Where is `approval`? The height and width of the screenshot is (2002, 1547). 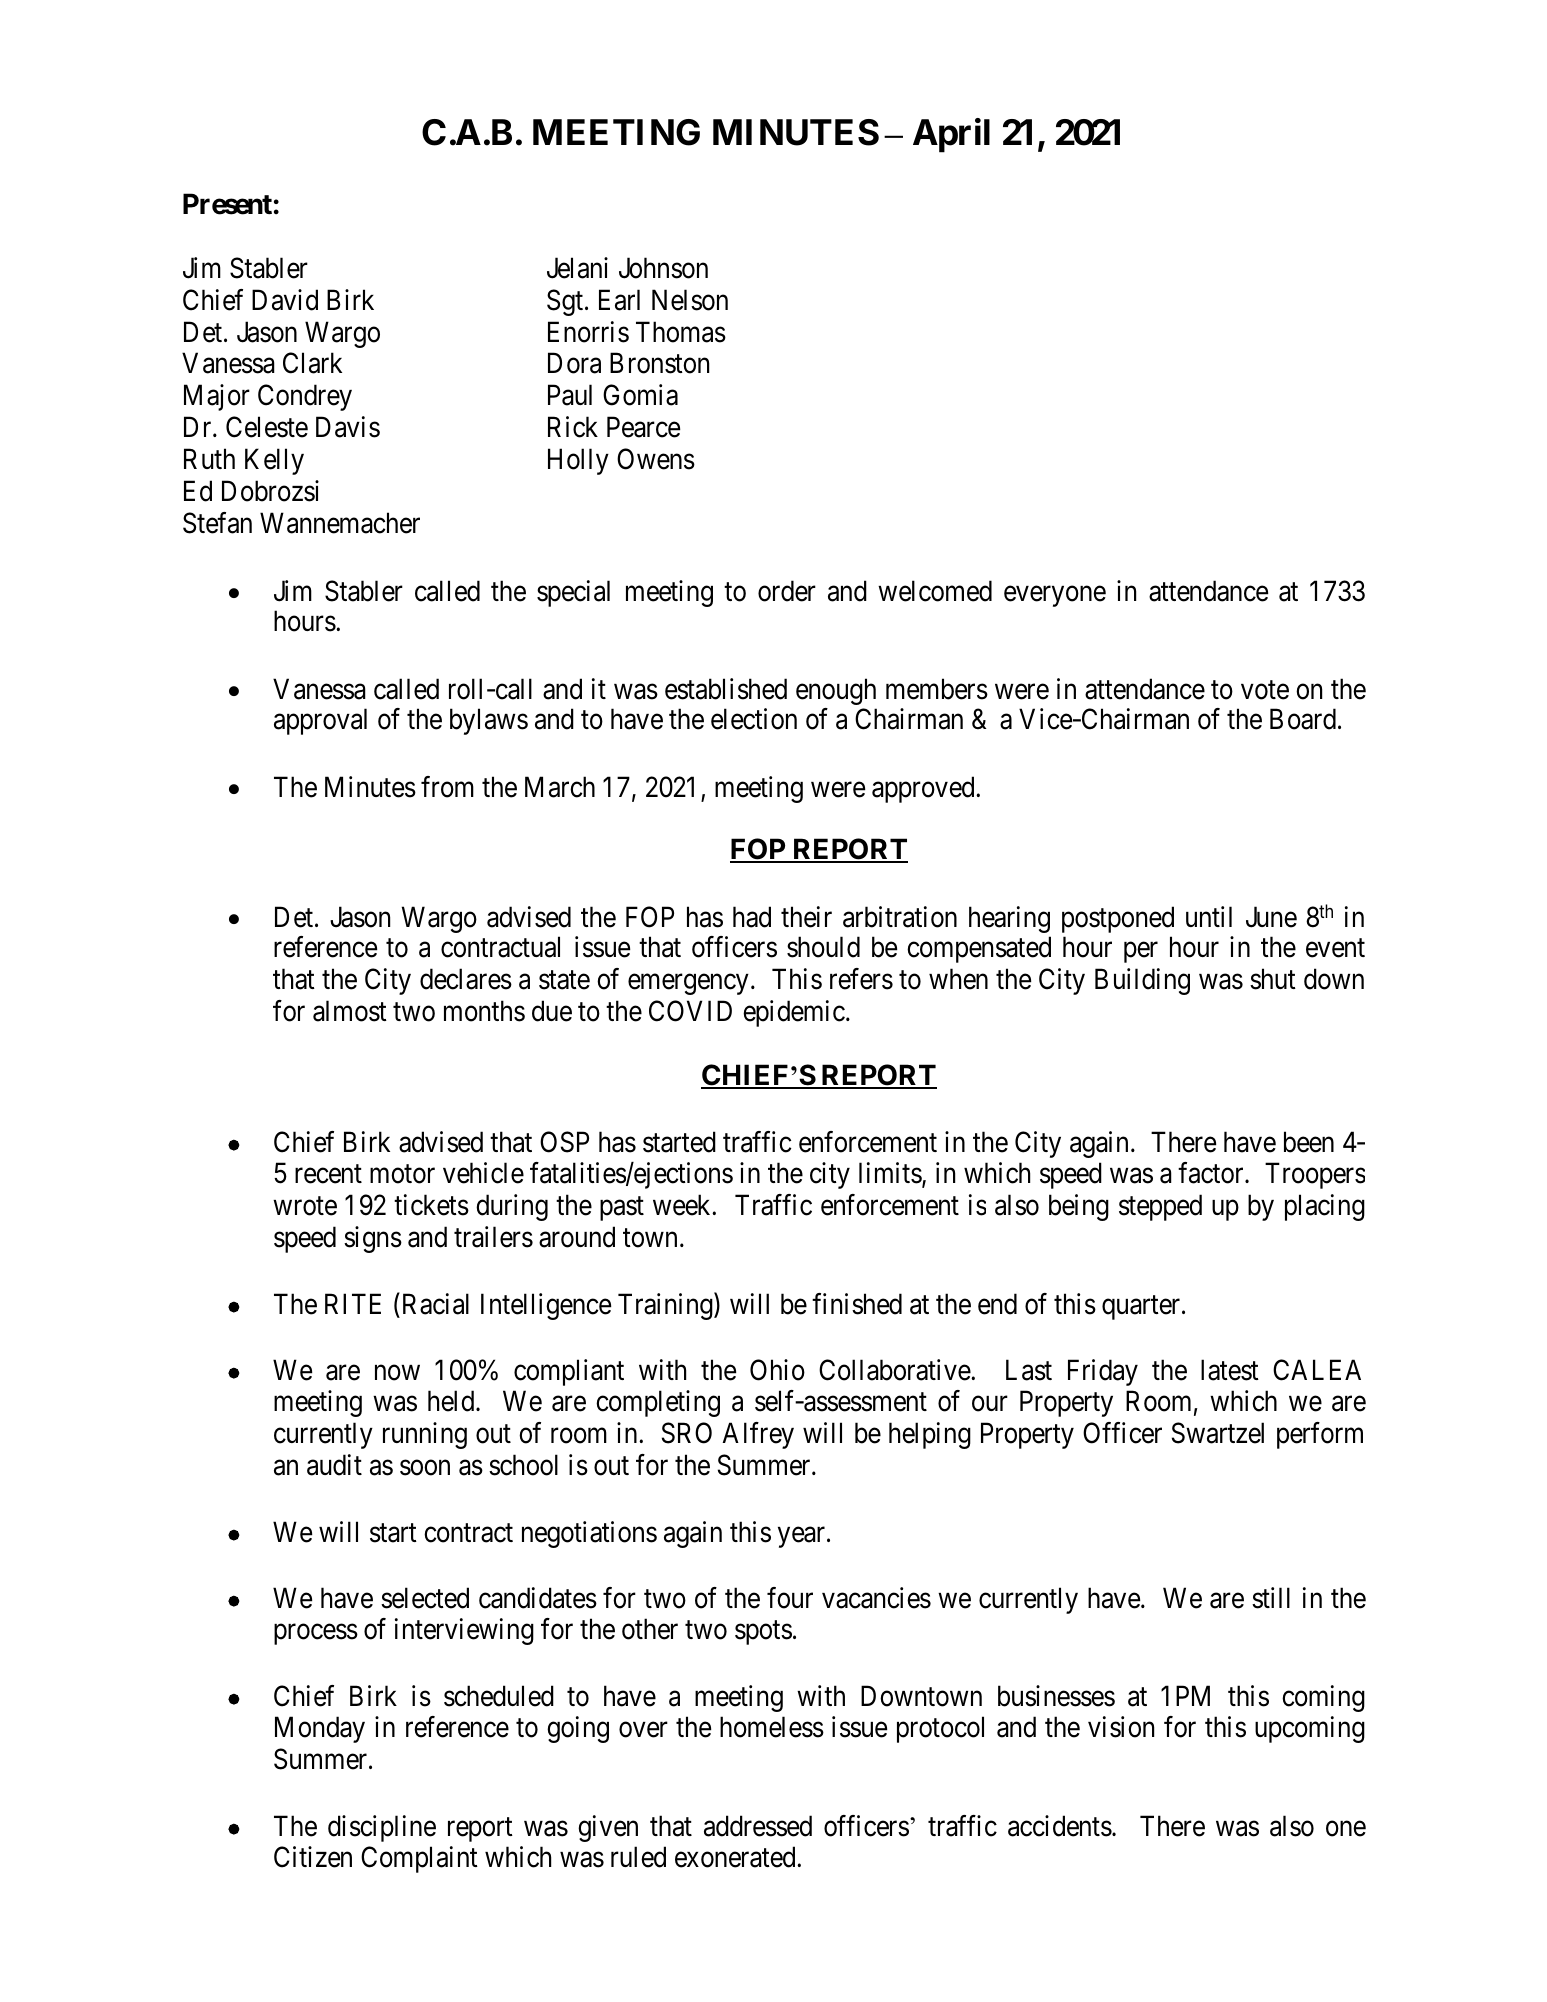 approval is located at coordinates (320, 721).
